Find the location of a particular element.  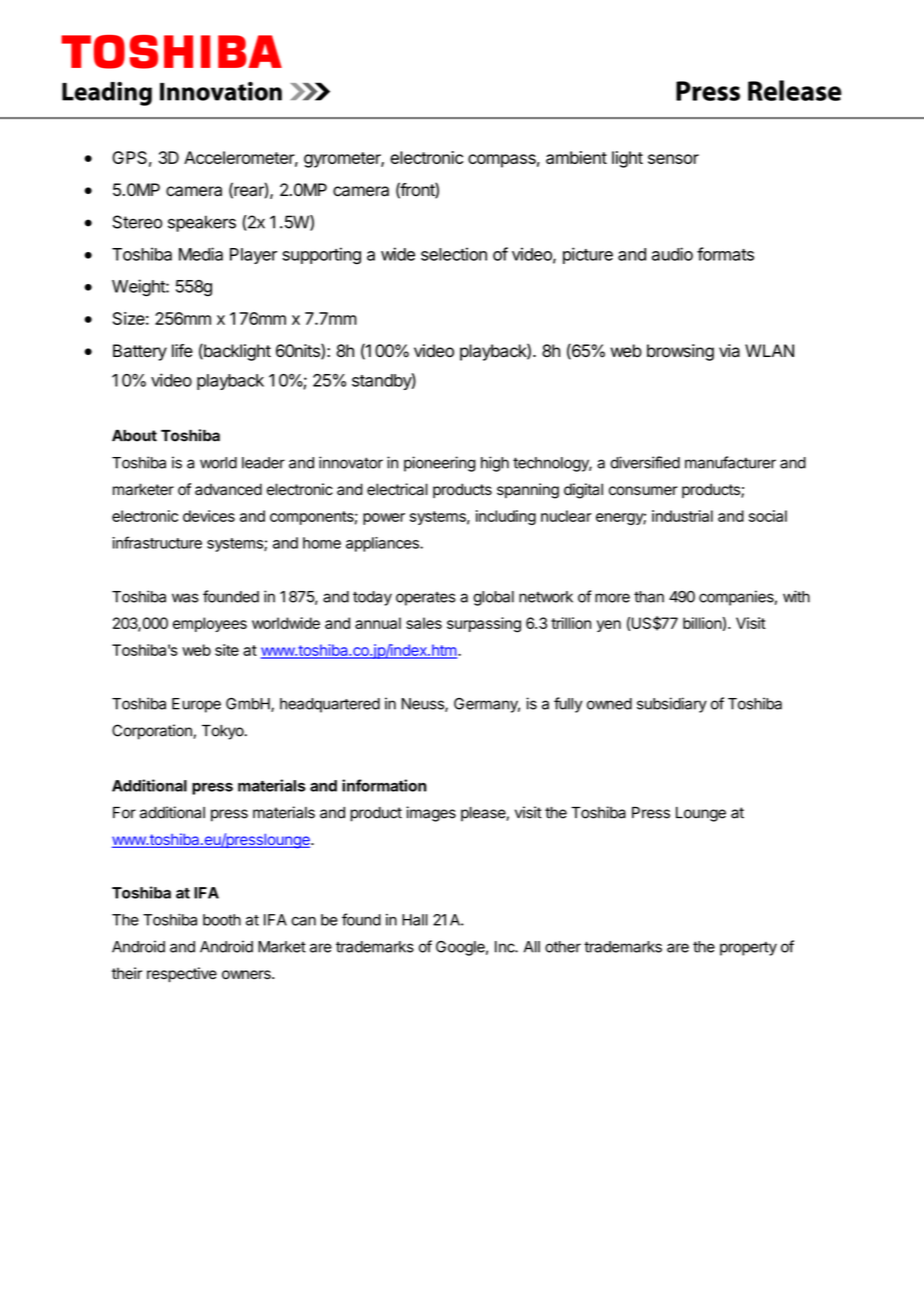

Europe is located at coordinates (196, 705).
